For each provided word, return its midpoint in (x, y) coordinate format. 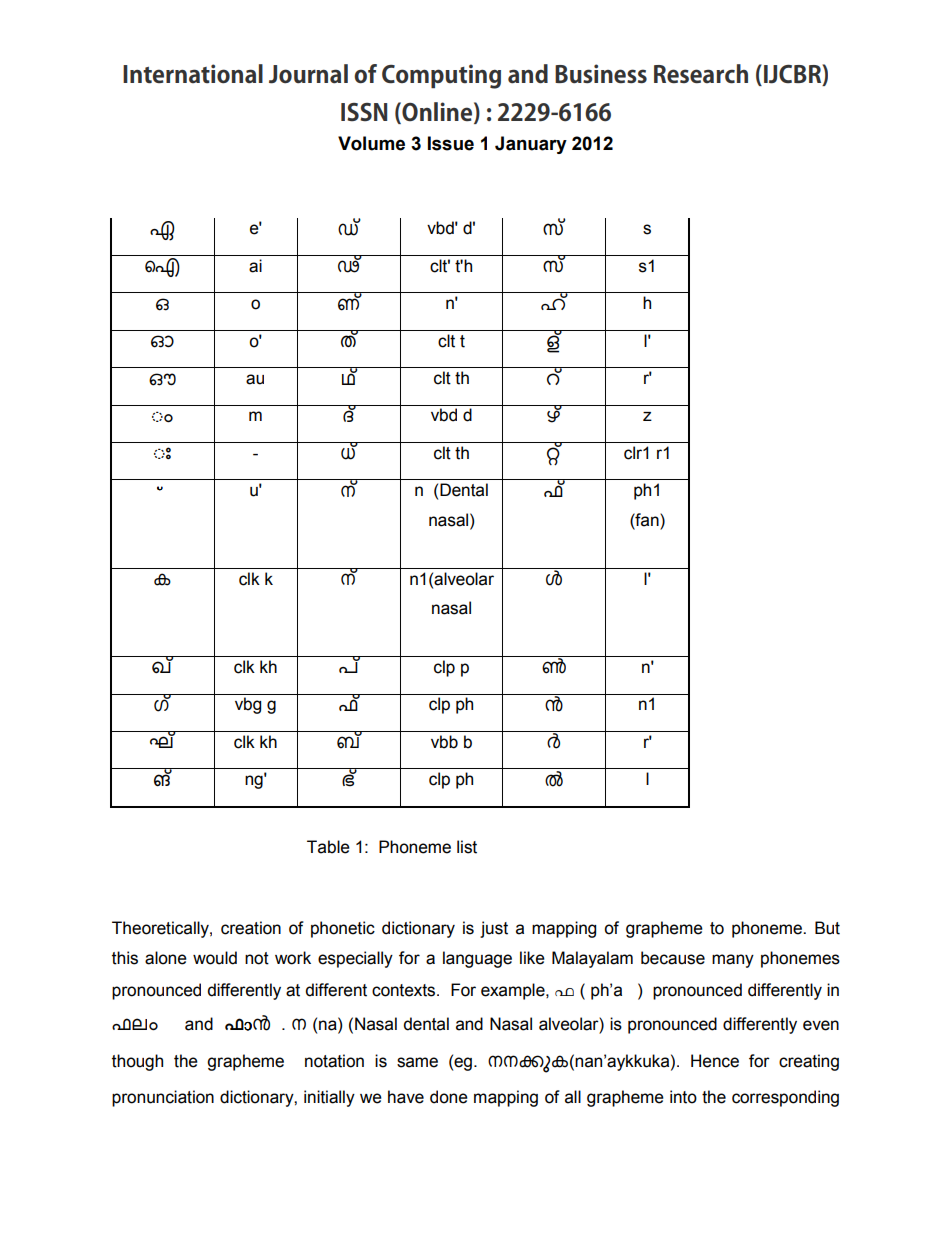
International (193, 74)
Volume (371, 143)
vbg (248, 705)
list (467, 847)
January (531, 145)
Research (701, 74)
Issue (451, 143)
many (733, 961)
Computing (441, 76)
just (494, 929)
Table (328, 847)
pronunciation (163, 1098)
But (827, 928)
